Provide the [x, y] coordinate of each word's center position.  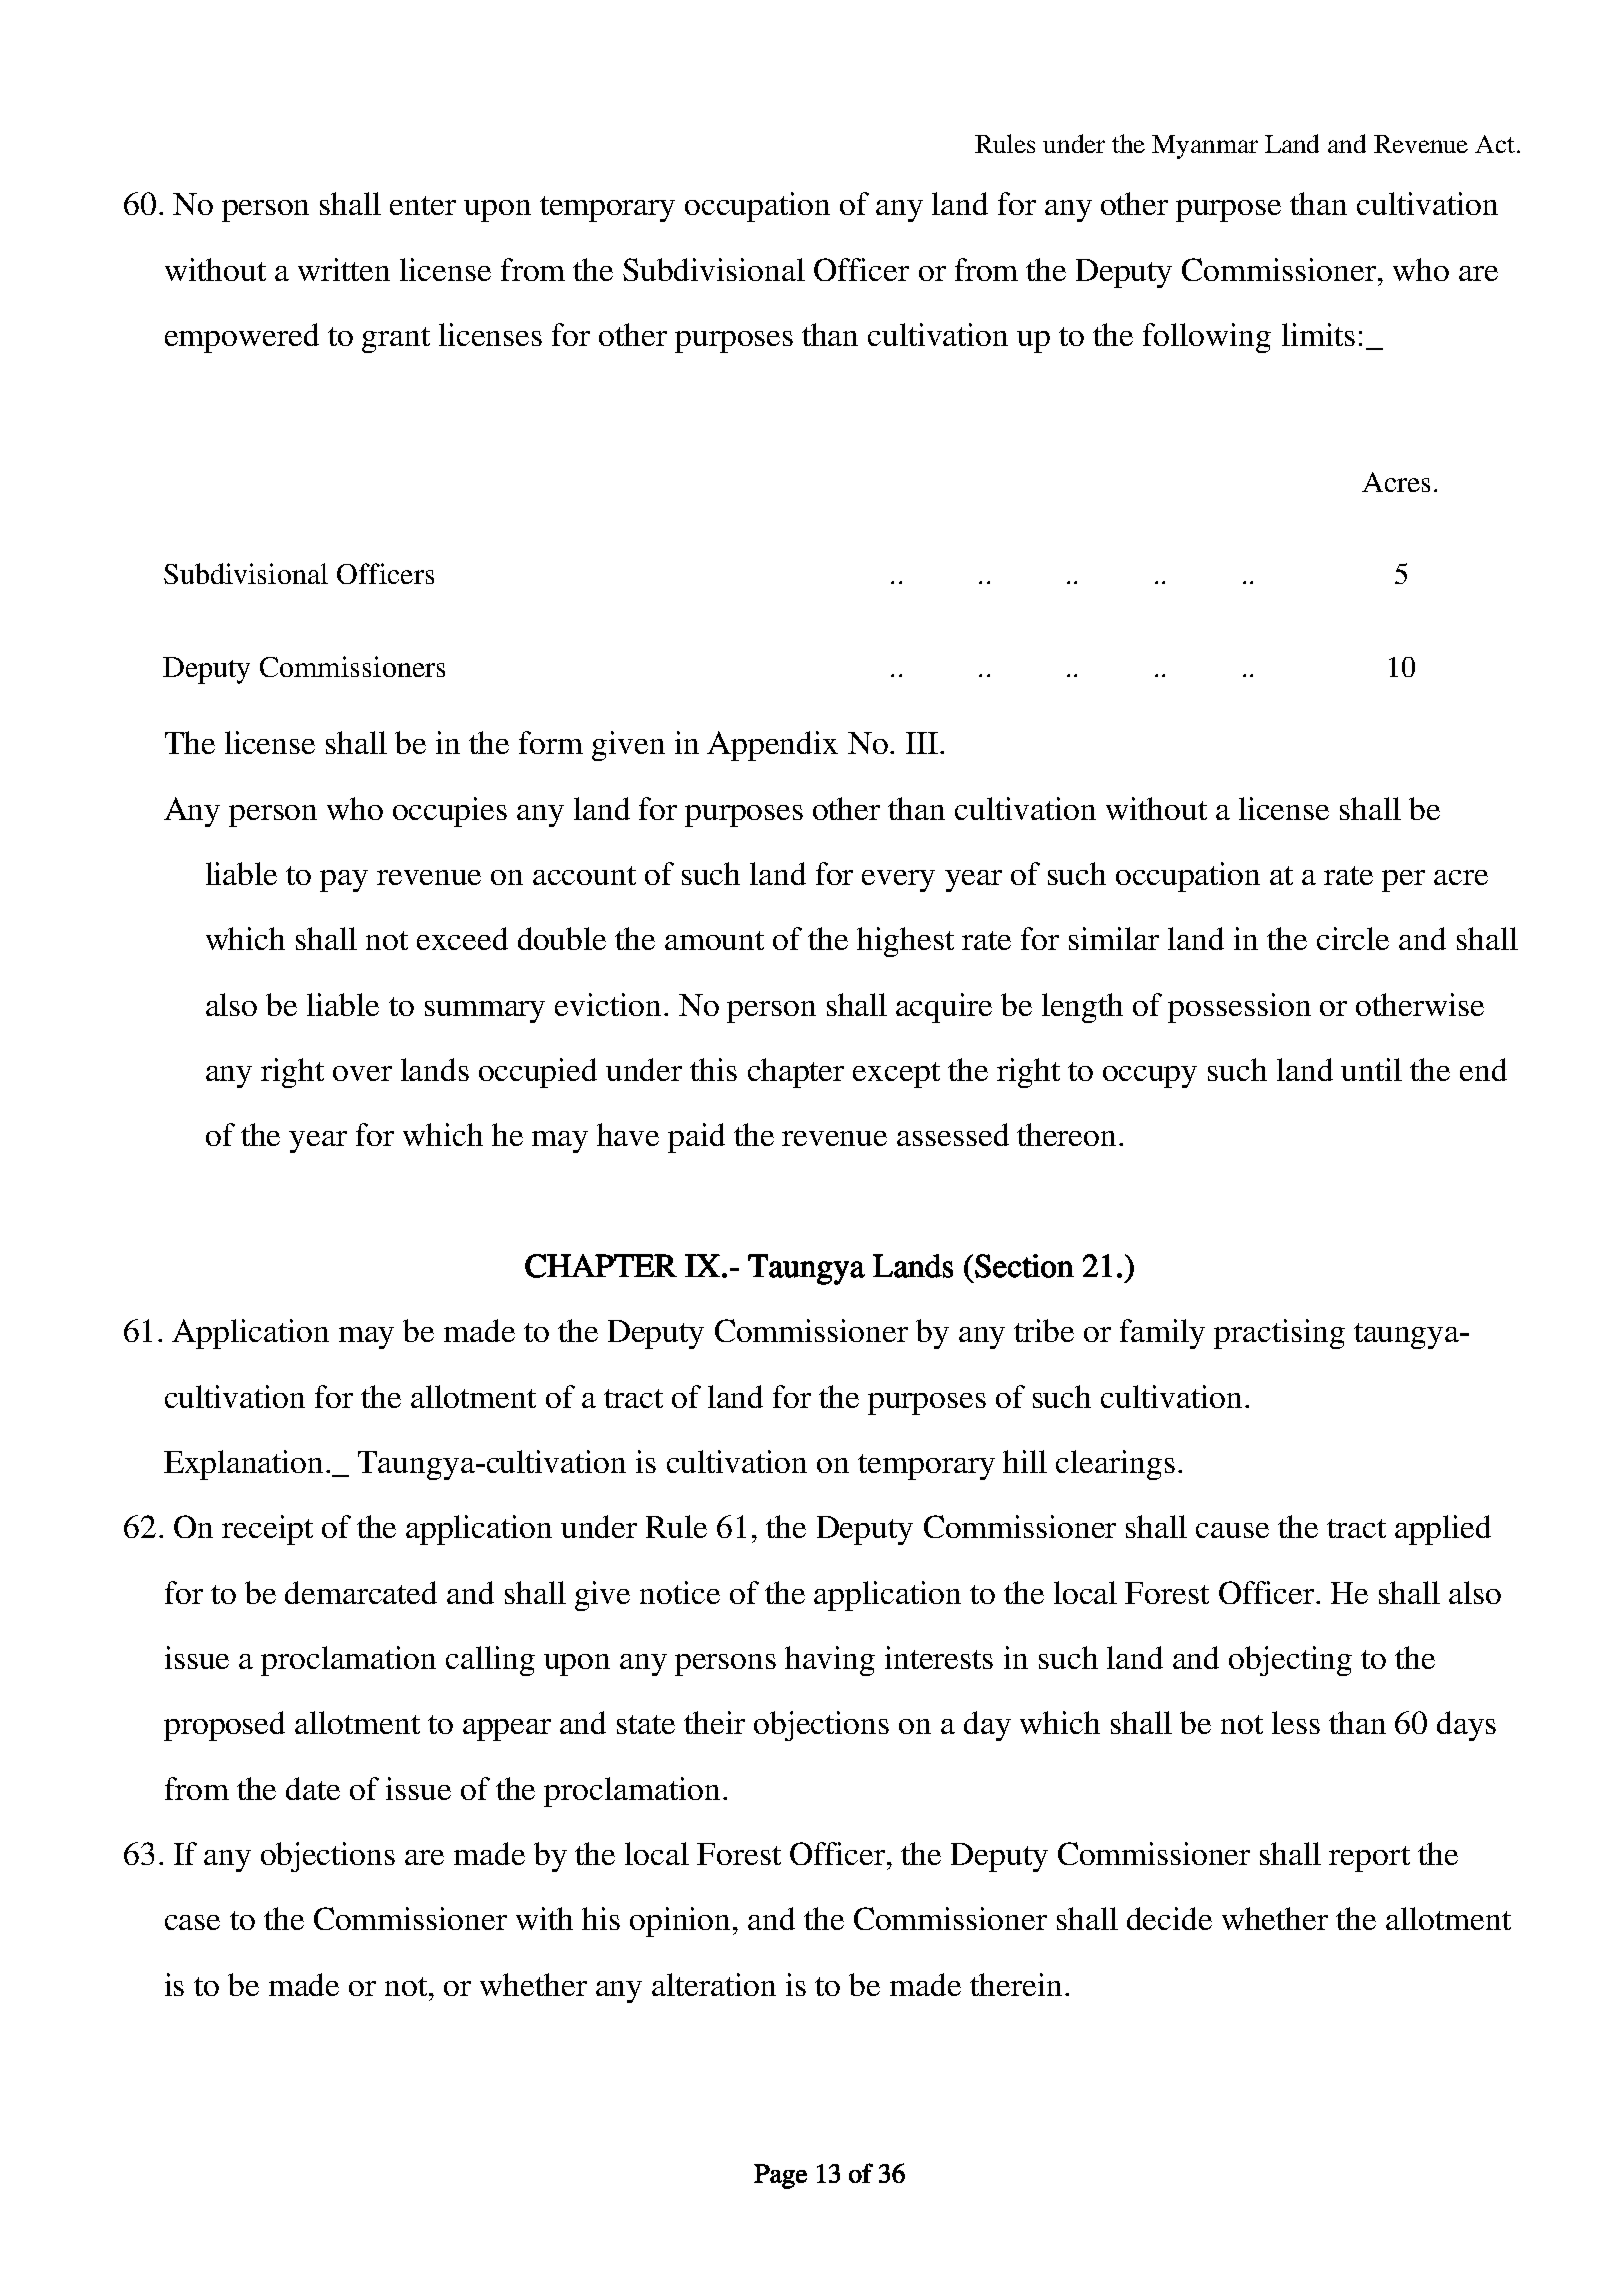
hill [1025, 1461]
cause [1232, 1530]
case [192, 1922]
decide [1169, 1918]
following [1207, 338]
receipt [267, 1530]
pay [344, 881]
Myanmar [1205, 147]
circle [1353, 938]
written [344, 269]
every [898, 881]
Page [780, 2176]
